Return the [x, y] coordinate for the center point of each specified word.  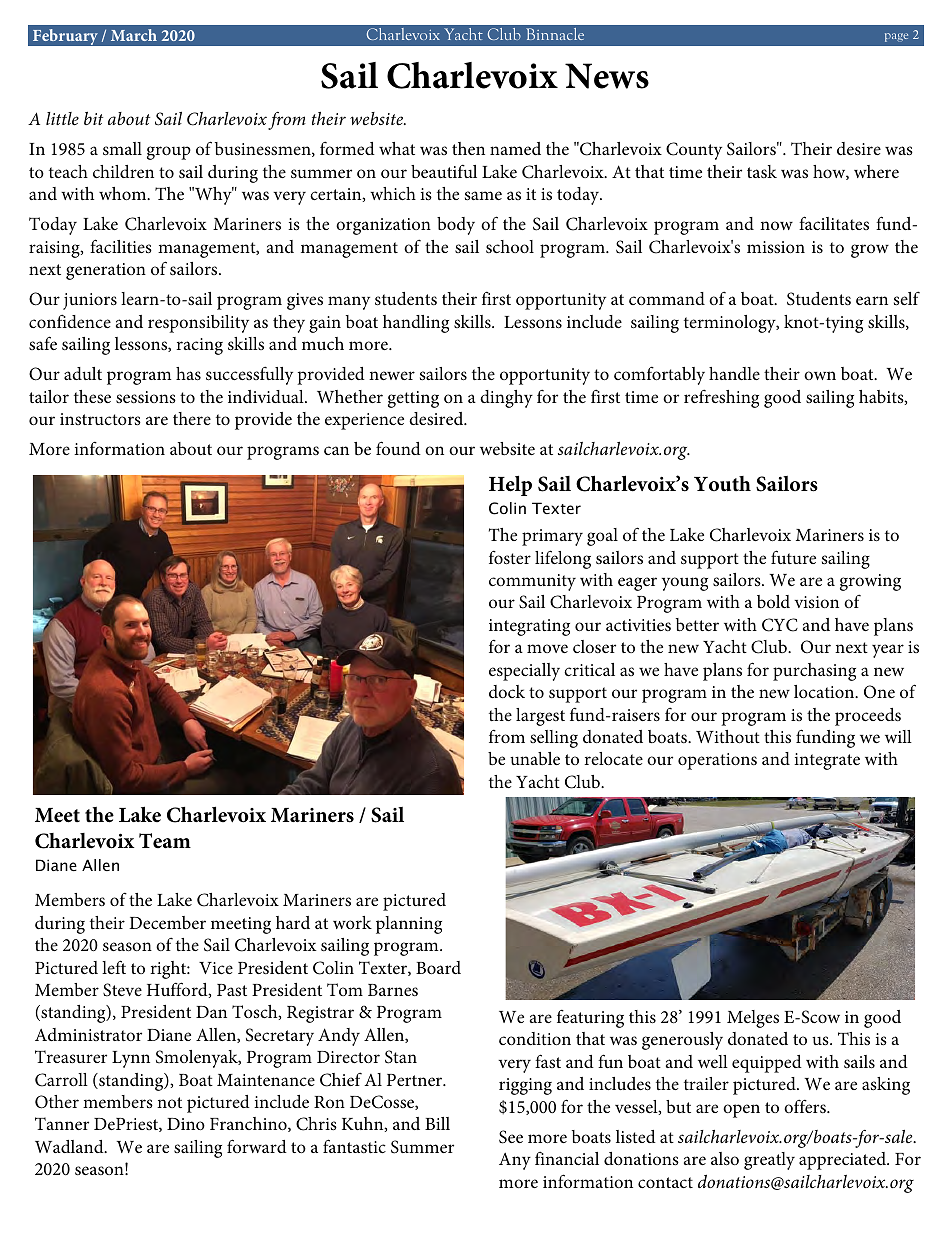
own [820, 375]
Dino [186, 1124]
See [511, 1137]
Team [165, 840]
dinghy [506, 399]
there [192, 418]
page [896, 37]
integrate [827, 761]
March [134, 35]
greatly [769, 1161]
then [468, 148]
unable [535, 758]
